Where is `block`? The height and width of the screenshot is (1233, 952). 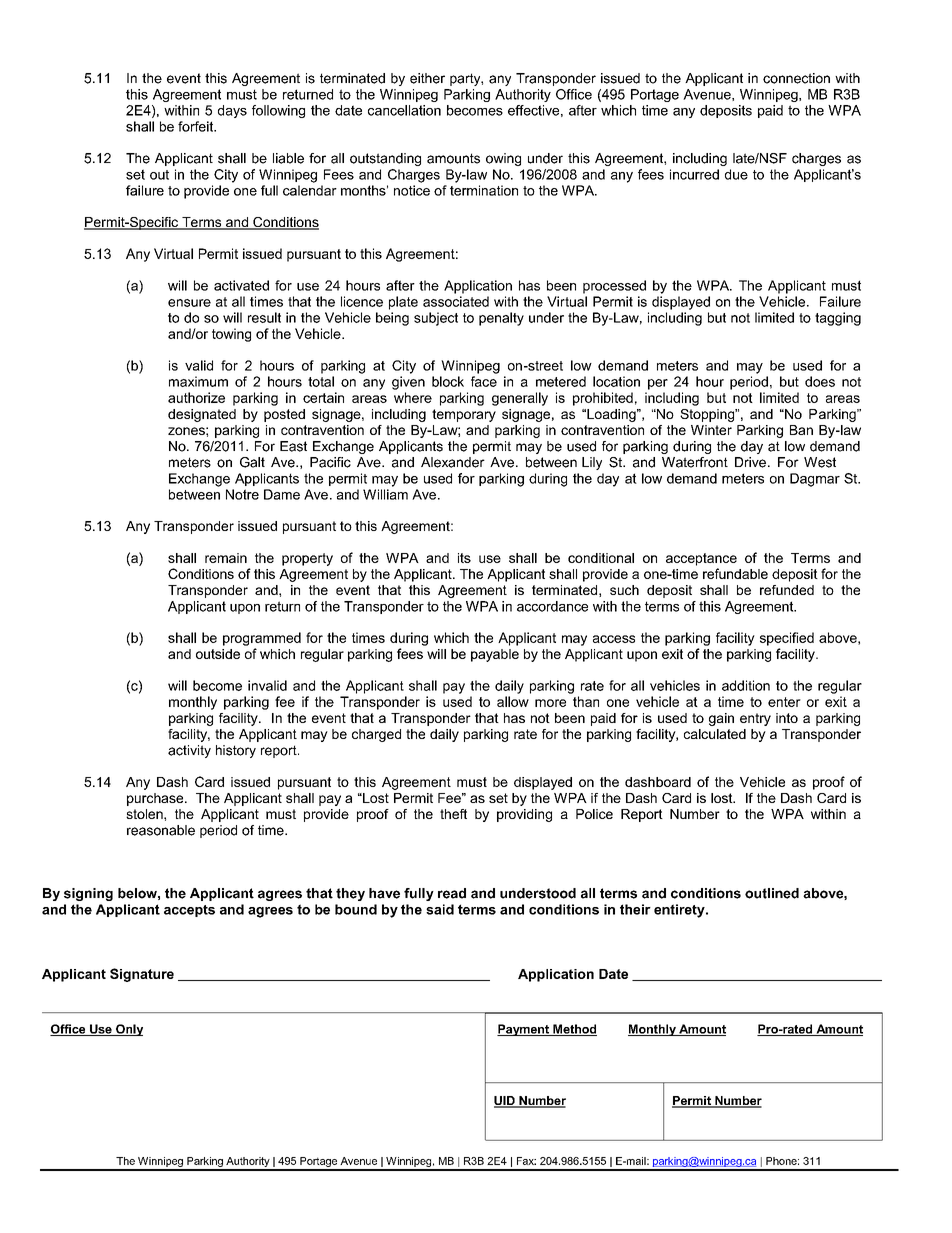 block is located at coordinates (448, 381).
